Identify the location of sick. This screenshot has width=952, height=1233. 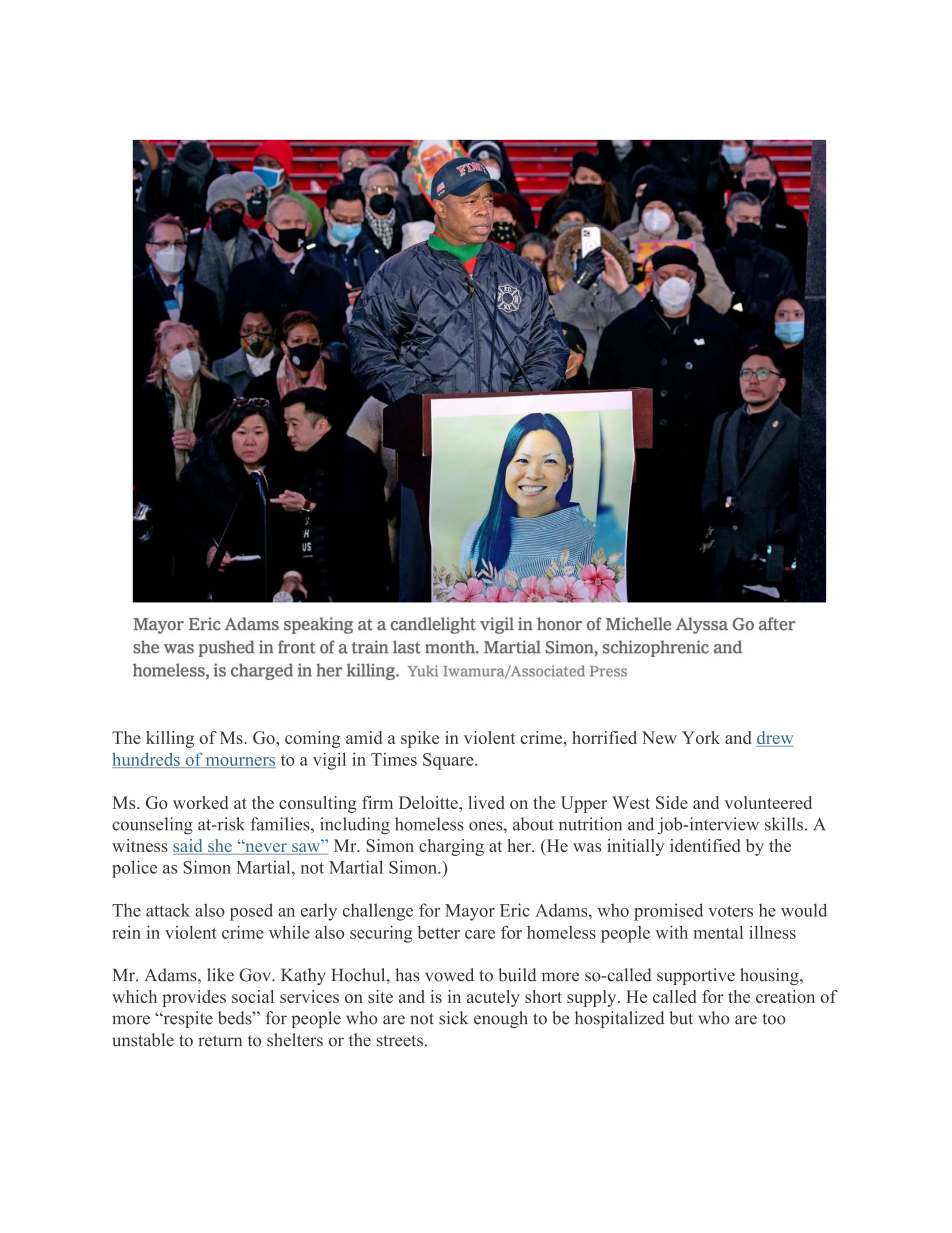
(453, 1018).
